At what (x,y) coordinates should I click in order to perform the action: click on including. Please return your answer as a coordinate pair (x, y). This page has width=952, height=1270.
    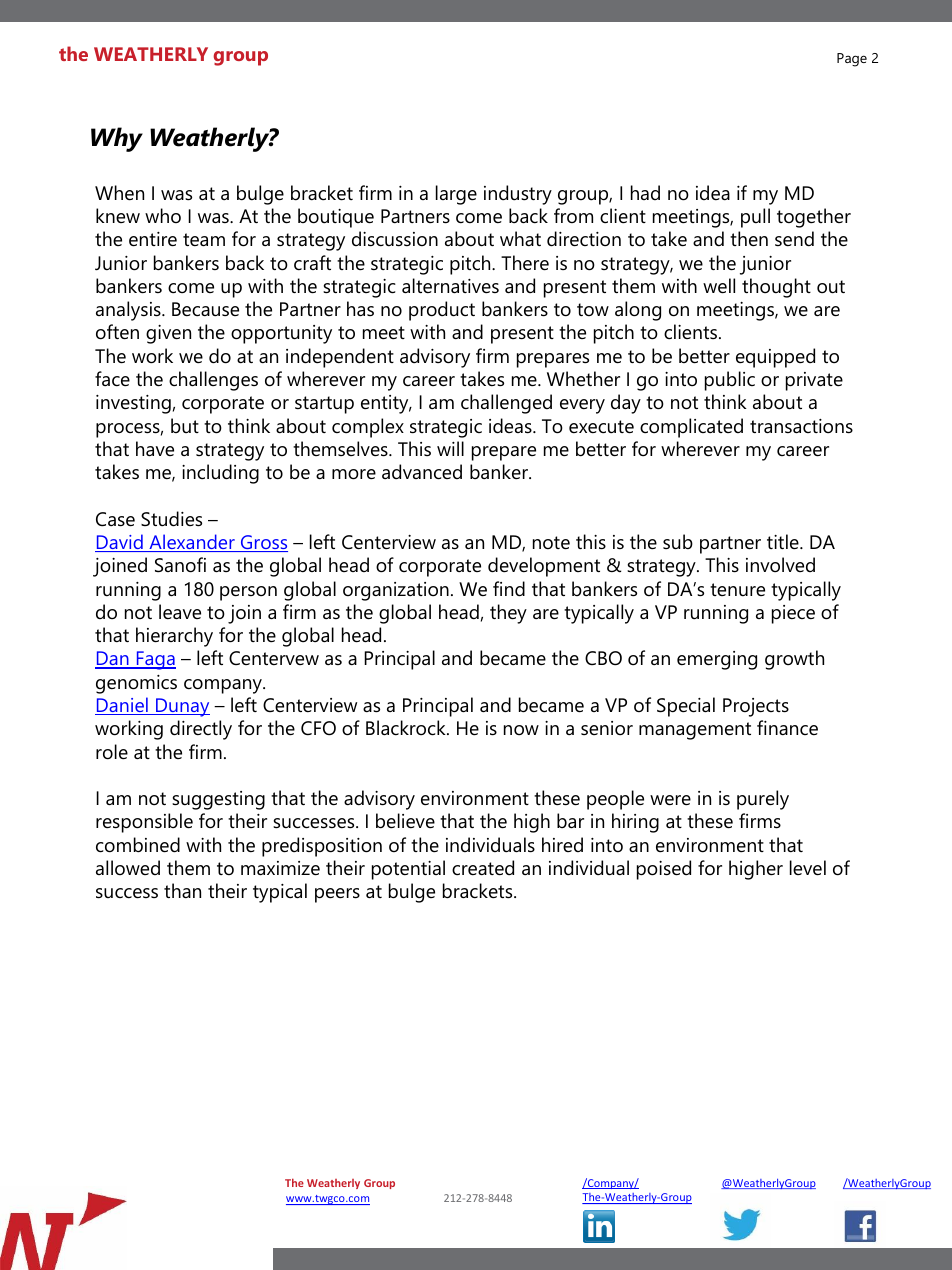
    Looking at the image, I should click on (220, 474).
